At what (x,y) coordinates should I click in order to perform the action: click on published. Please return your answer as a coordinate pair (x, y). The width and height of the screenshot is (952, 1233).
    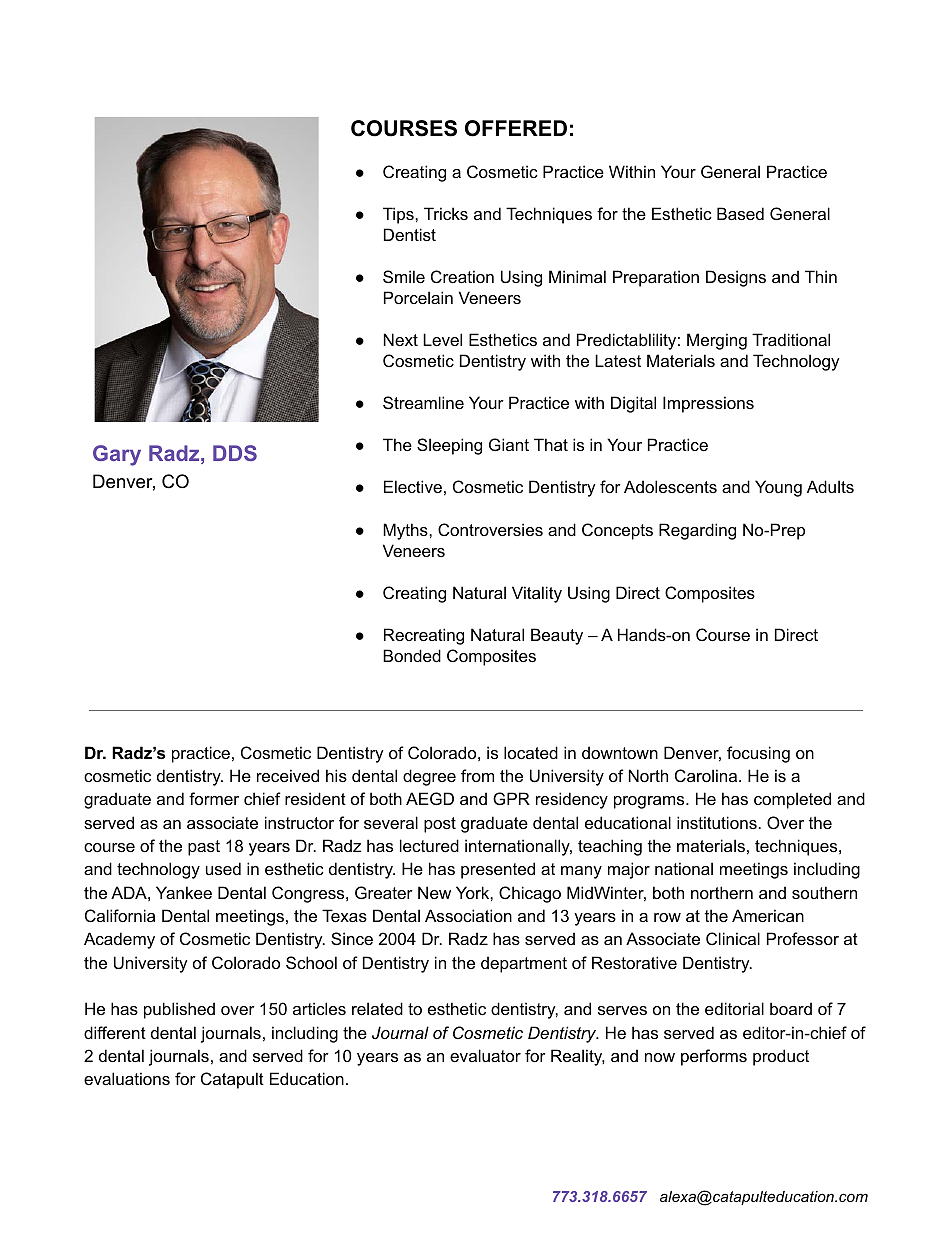
    Looking at the image, I should click on (179, 1010).
